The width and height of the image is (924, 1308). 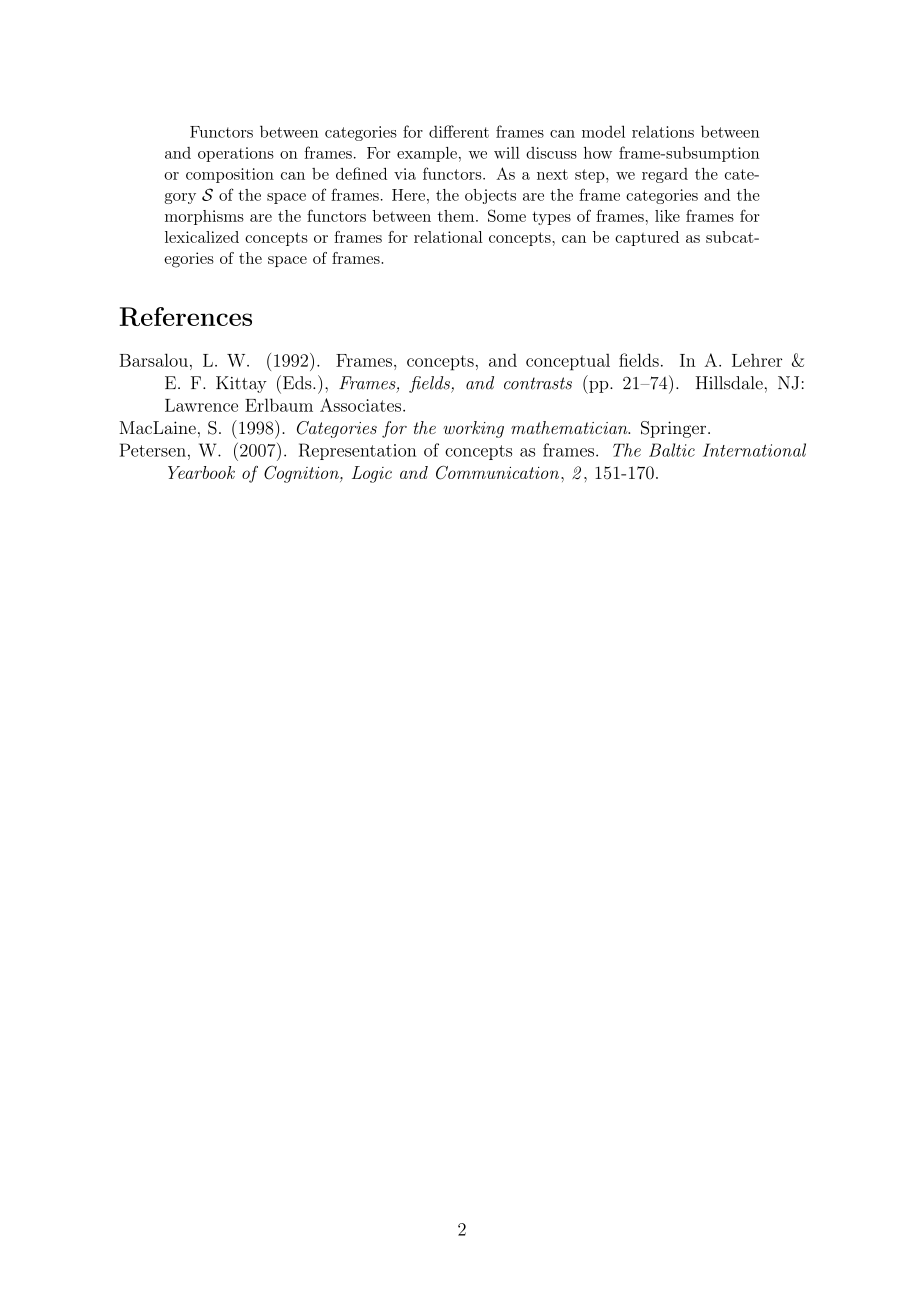 What do you see at coordinates (757, 360) in the image?
I see `Lehrer` at bounding box center [757, 360].
